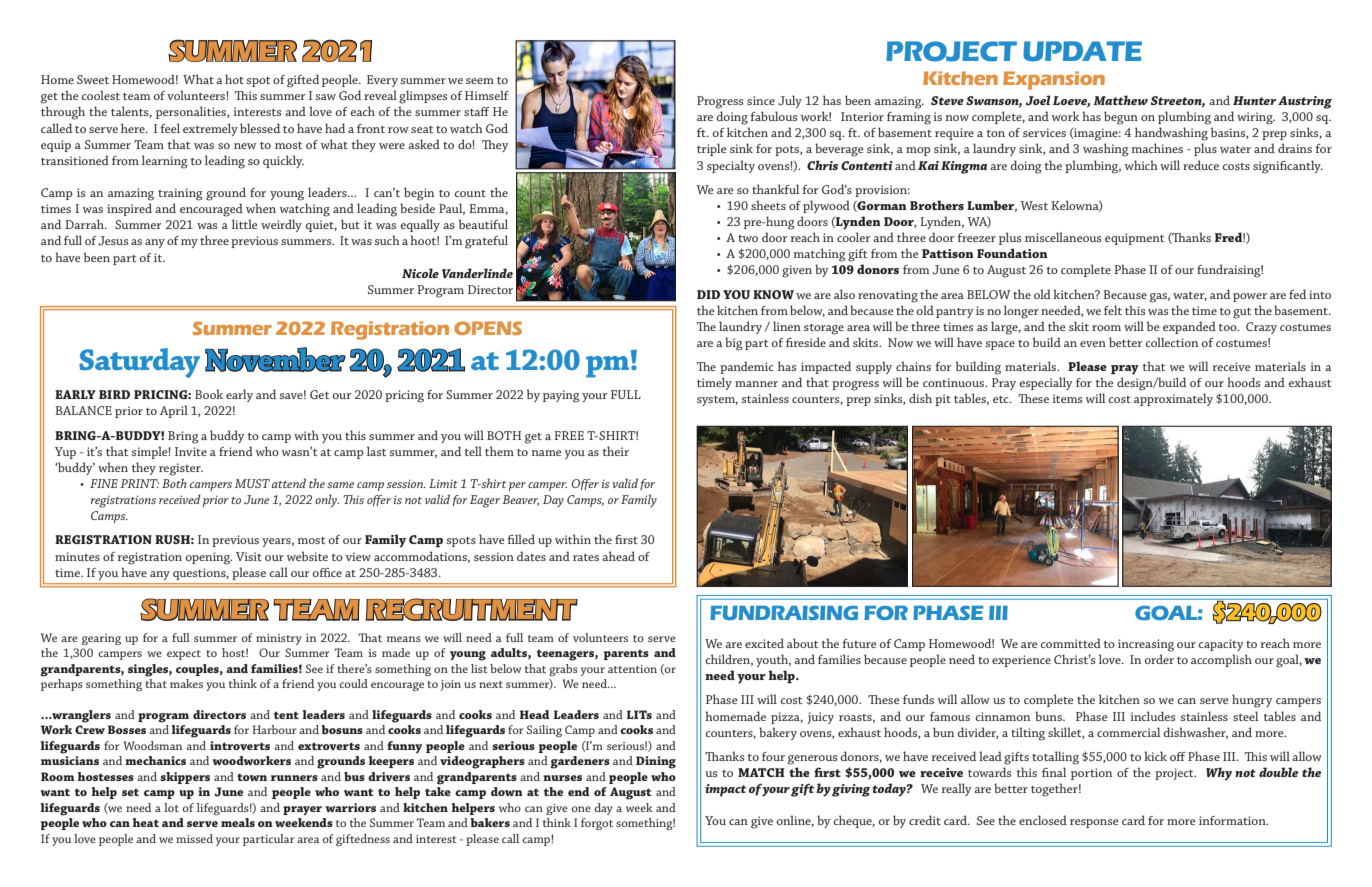 The image size is (1372, 887). Describe the element at coordinates (209, 558) in the screenshot. I see `opening` at that location.
